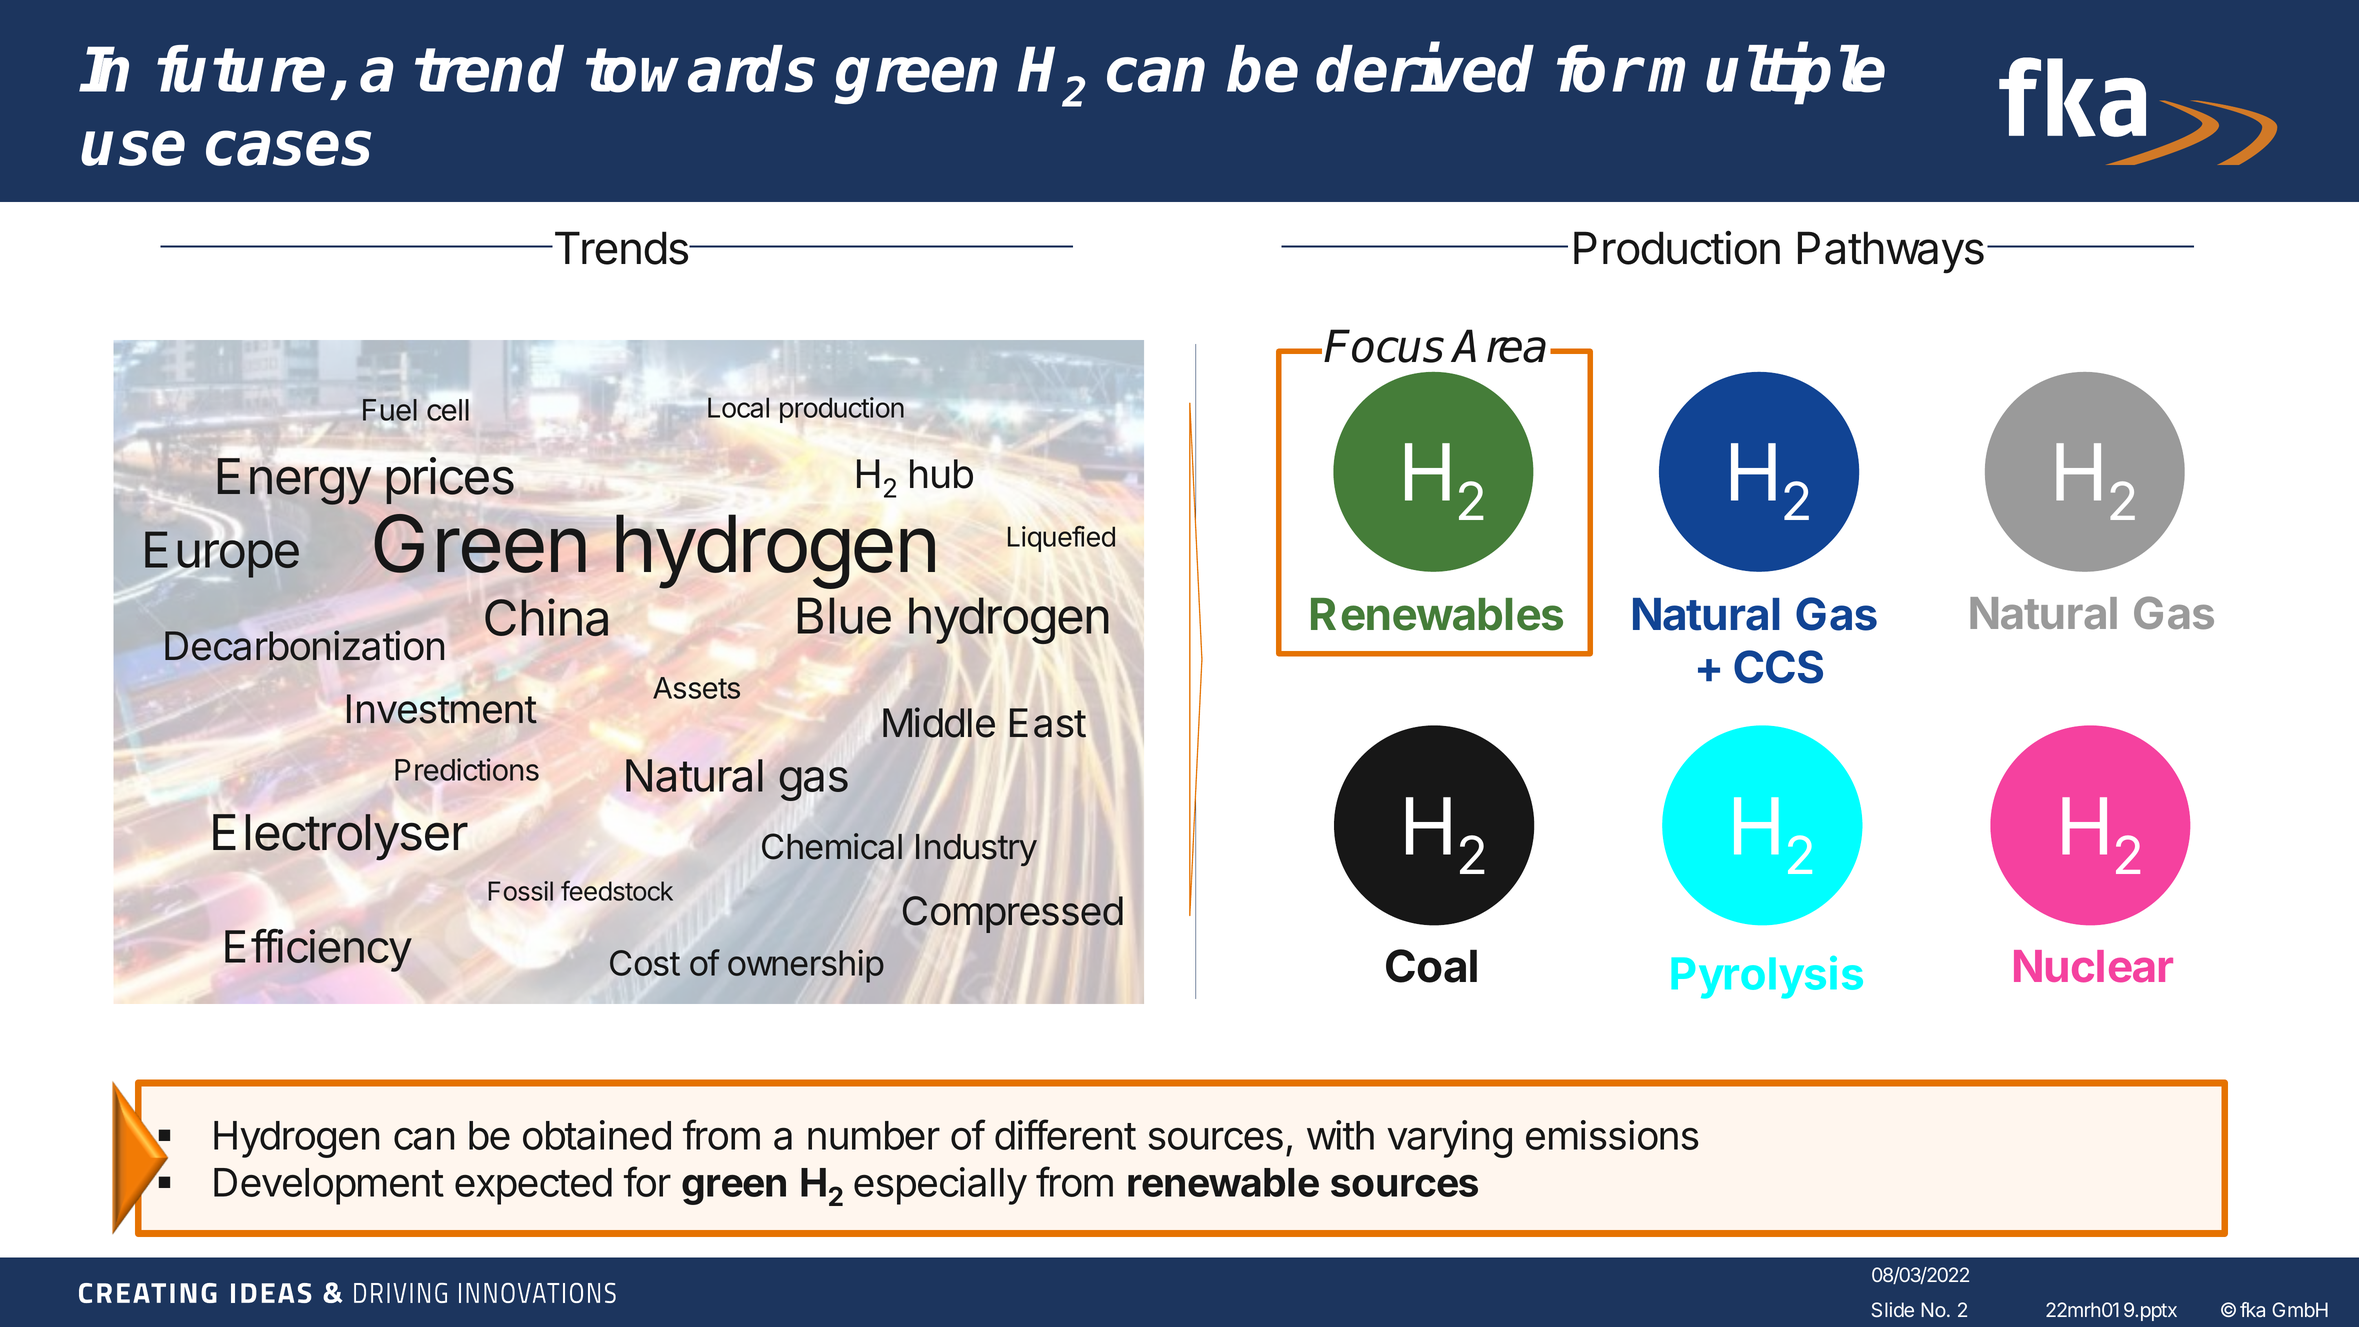 The width and height of the page is (2359, 1327). What do you see at coordinates (448, 410) in the page?
I see `cell` at bounding box center [448, 410].
